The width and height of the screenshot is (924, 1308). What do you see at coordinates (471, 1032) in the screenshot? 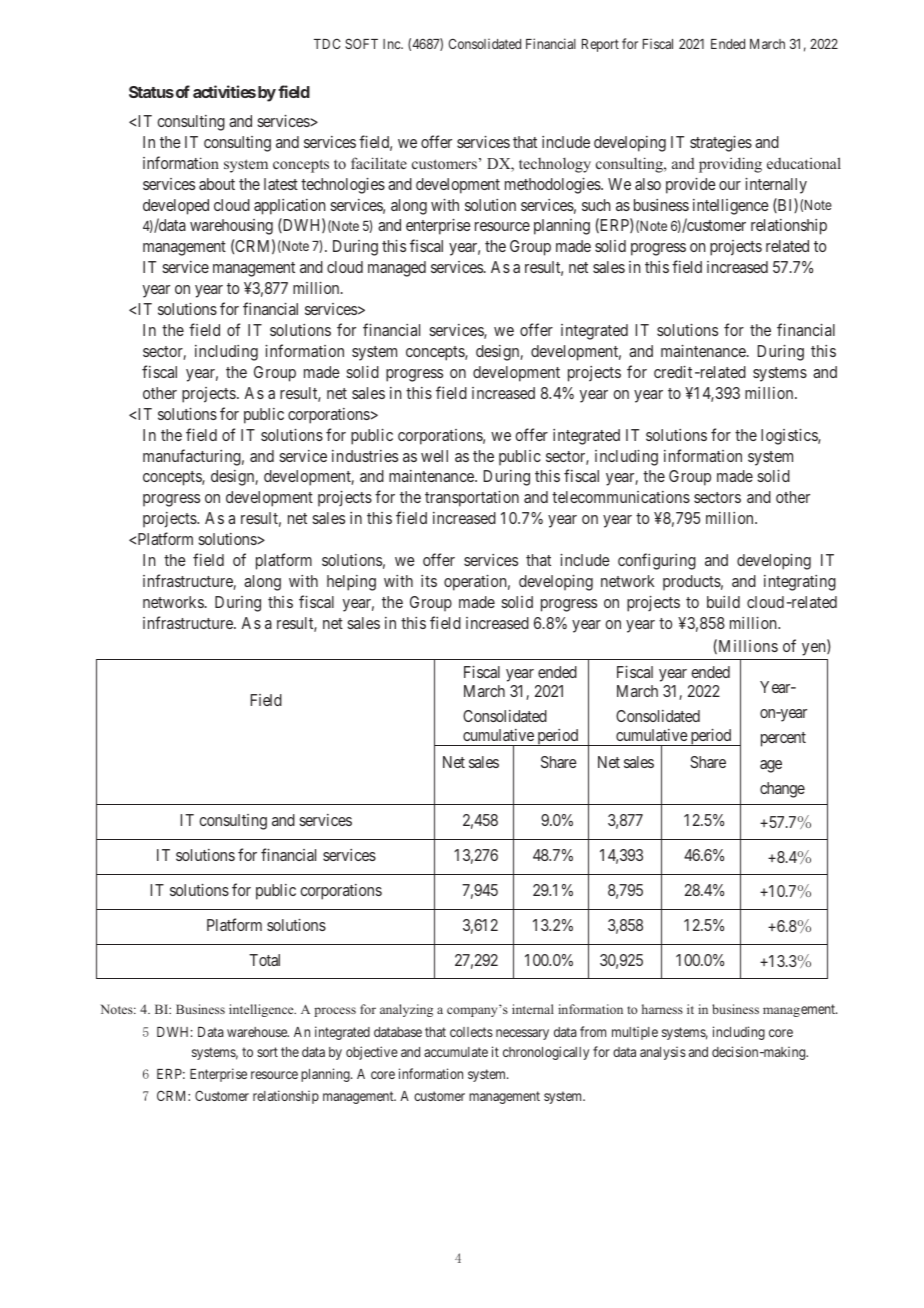
I see `collects` at bounding box center [471, 1032].
